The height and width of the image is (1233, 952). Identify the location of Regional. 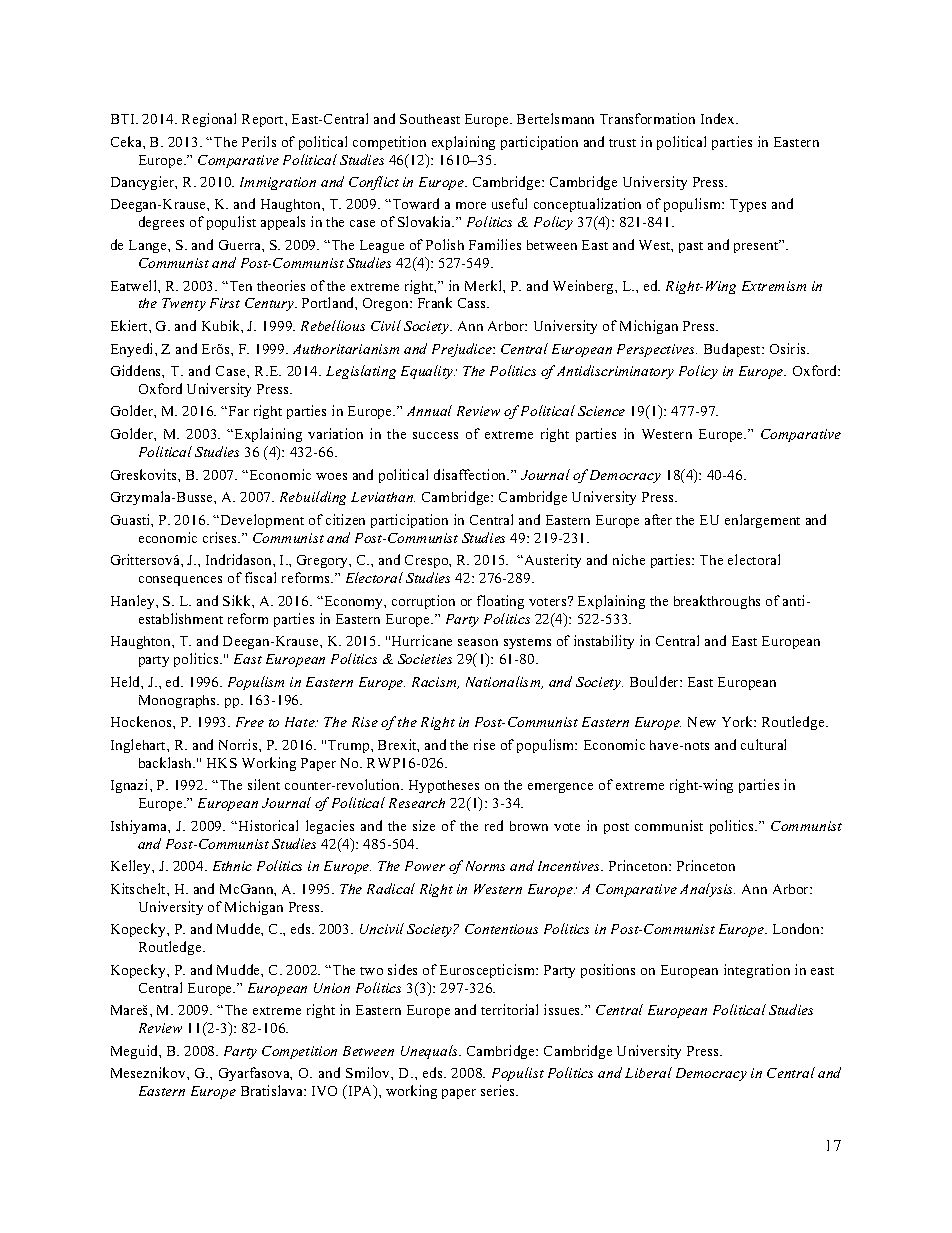
(209, 120).
